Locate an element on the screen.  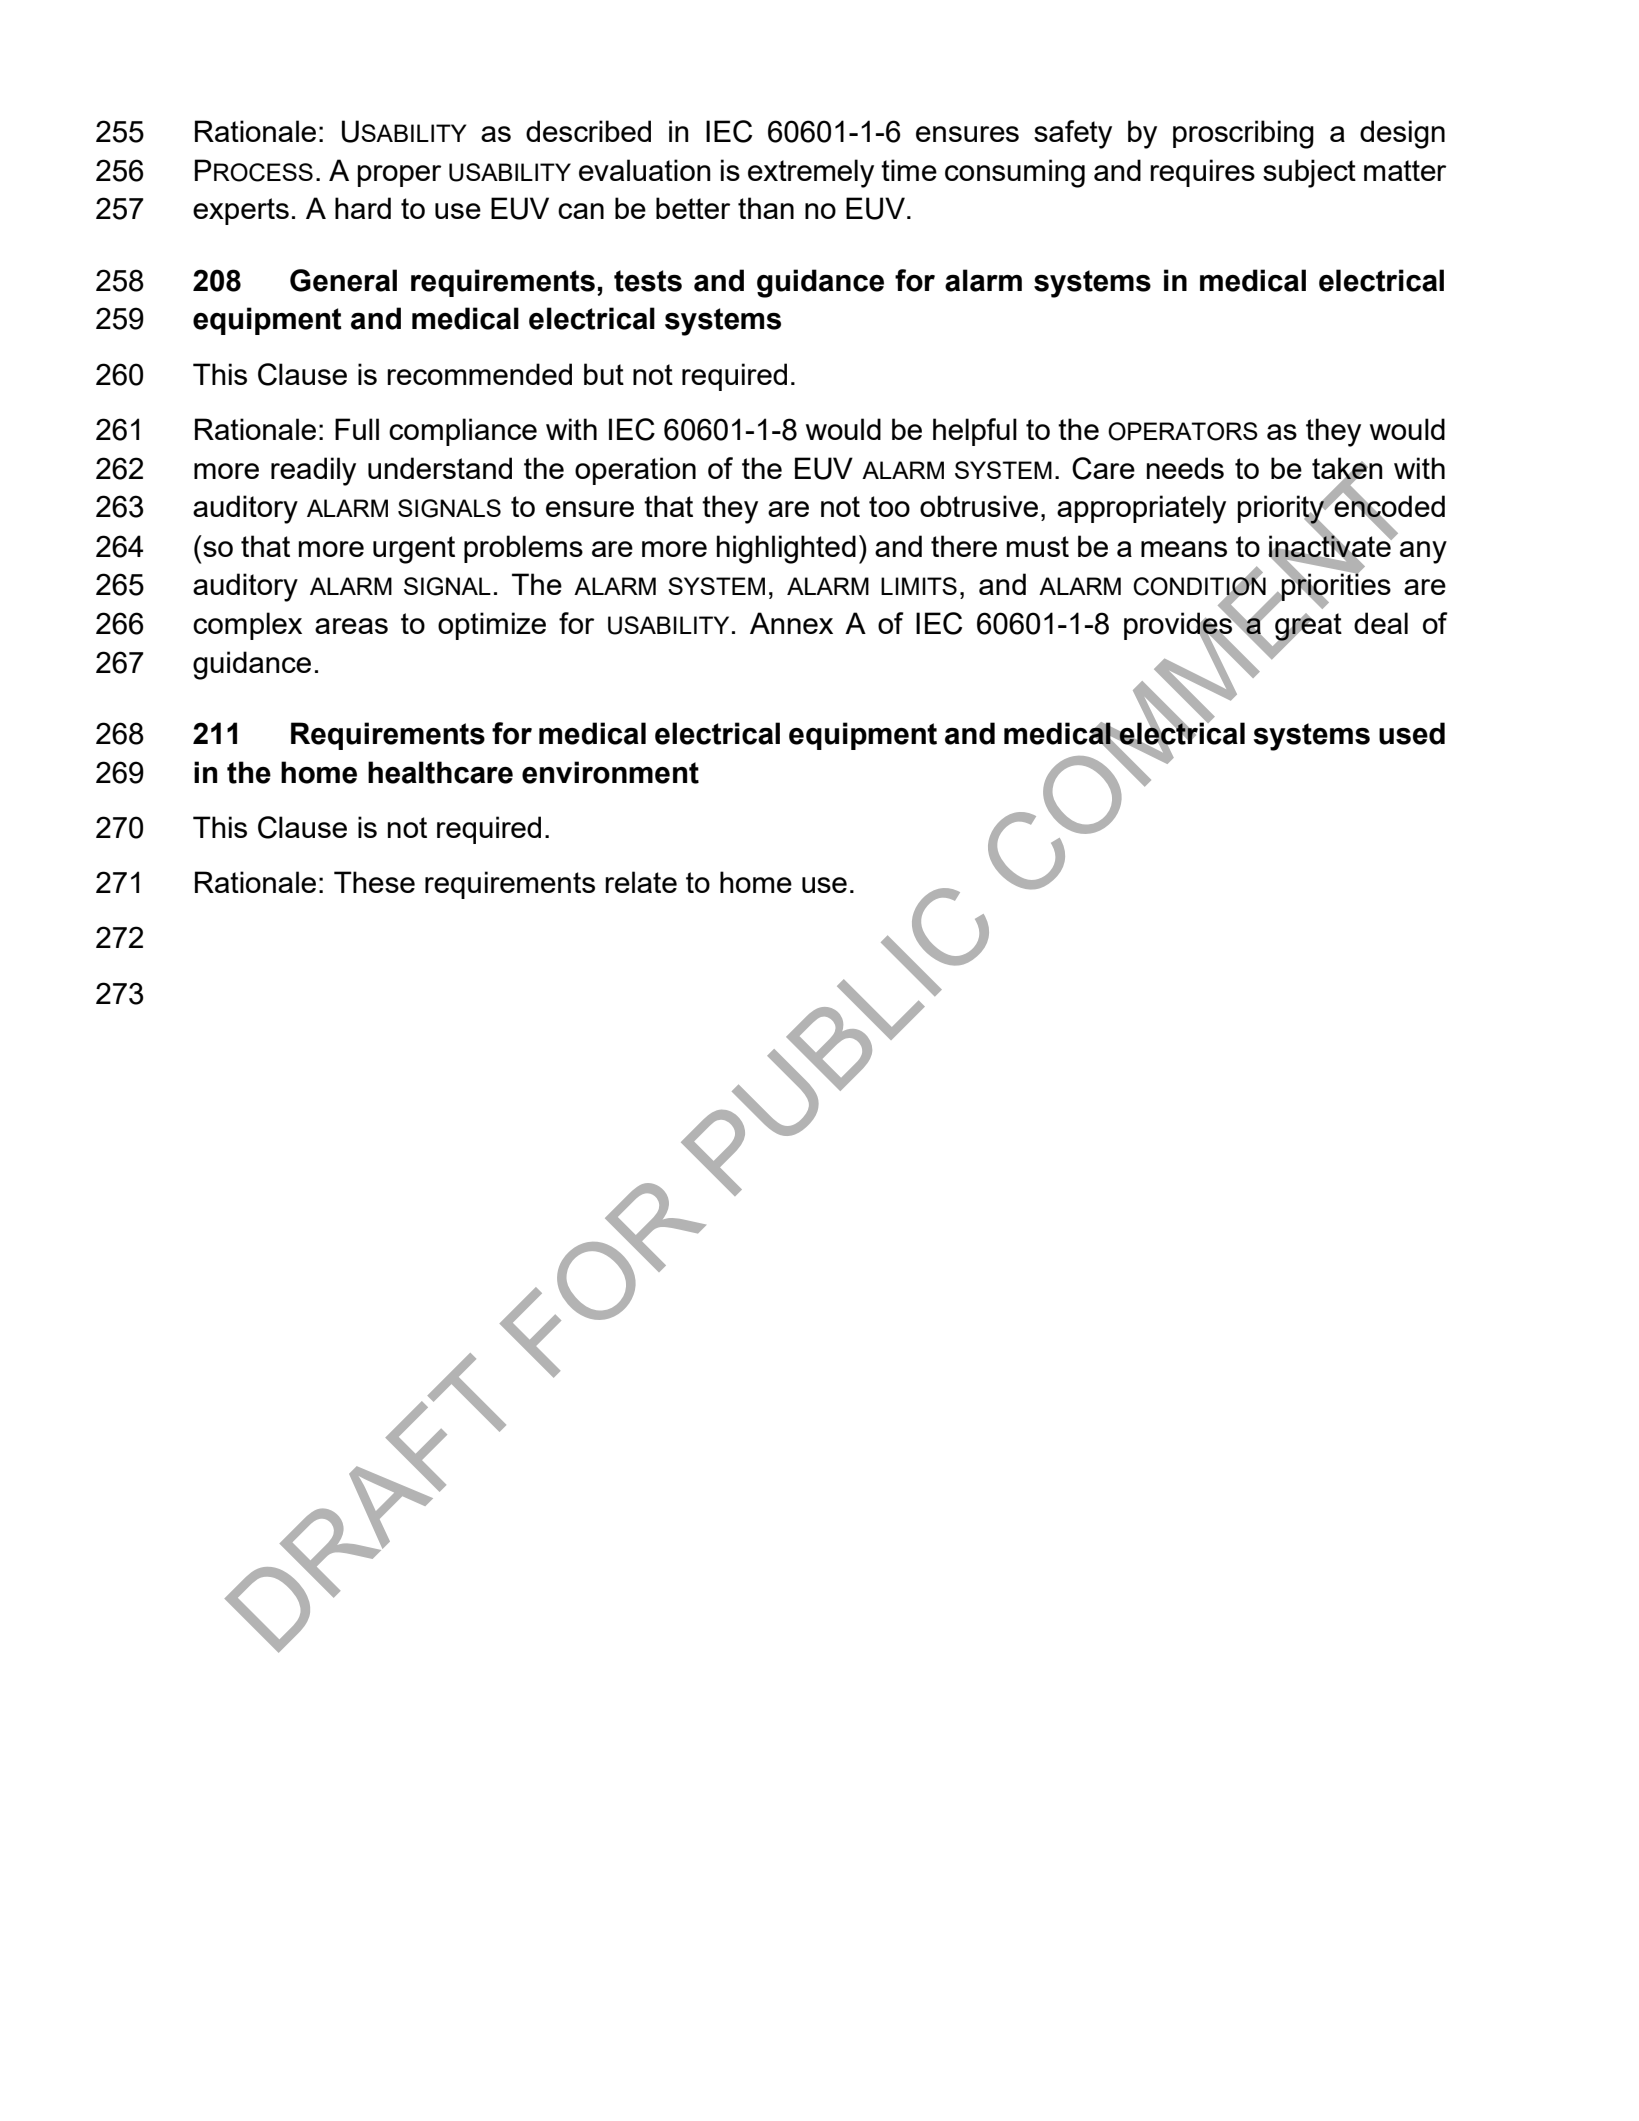
CONDITION is located at coordinates (1199, 586).
